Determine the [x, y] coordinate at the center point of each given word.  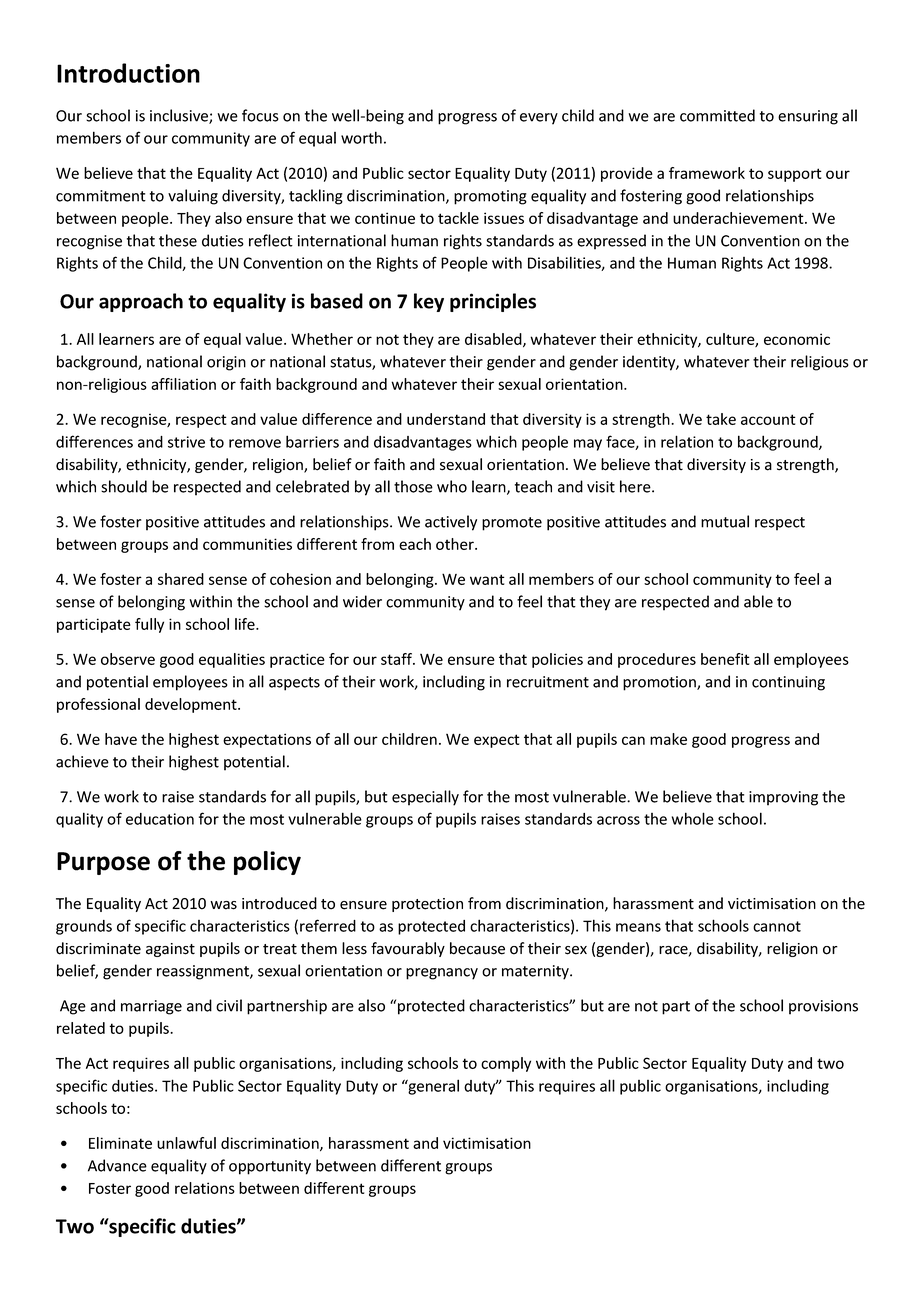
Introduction [128, 73]
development [192, 705]
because [477, 948]
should [124, 486]
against [170, 950]
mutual [725, 521]
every [539, 119]
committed [717, 115]
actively [451, 523]
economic [797, 339]
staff [398, 659]
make [668, 739]
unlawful [186, 1143]
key [429, 302]
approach [141, 302]
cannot [777, 926]
